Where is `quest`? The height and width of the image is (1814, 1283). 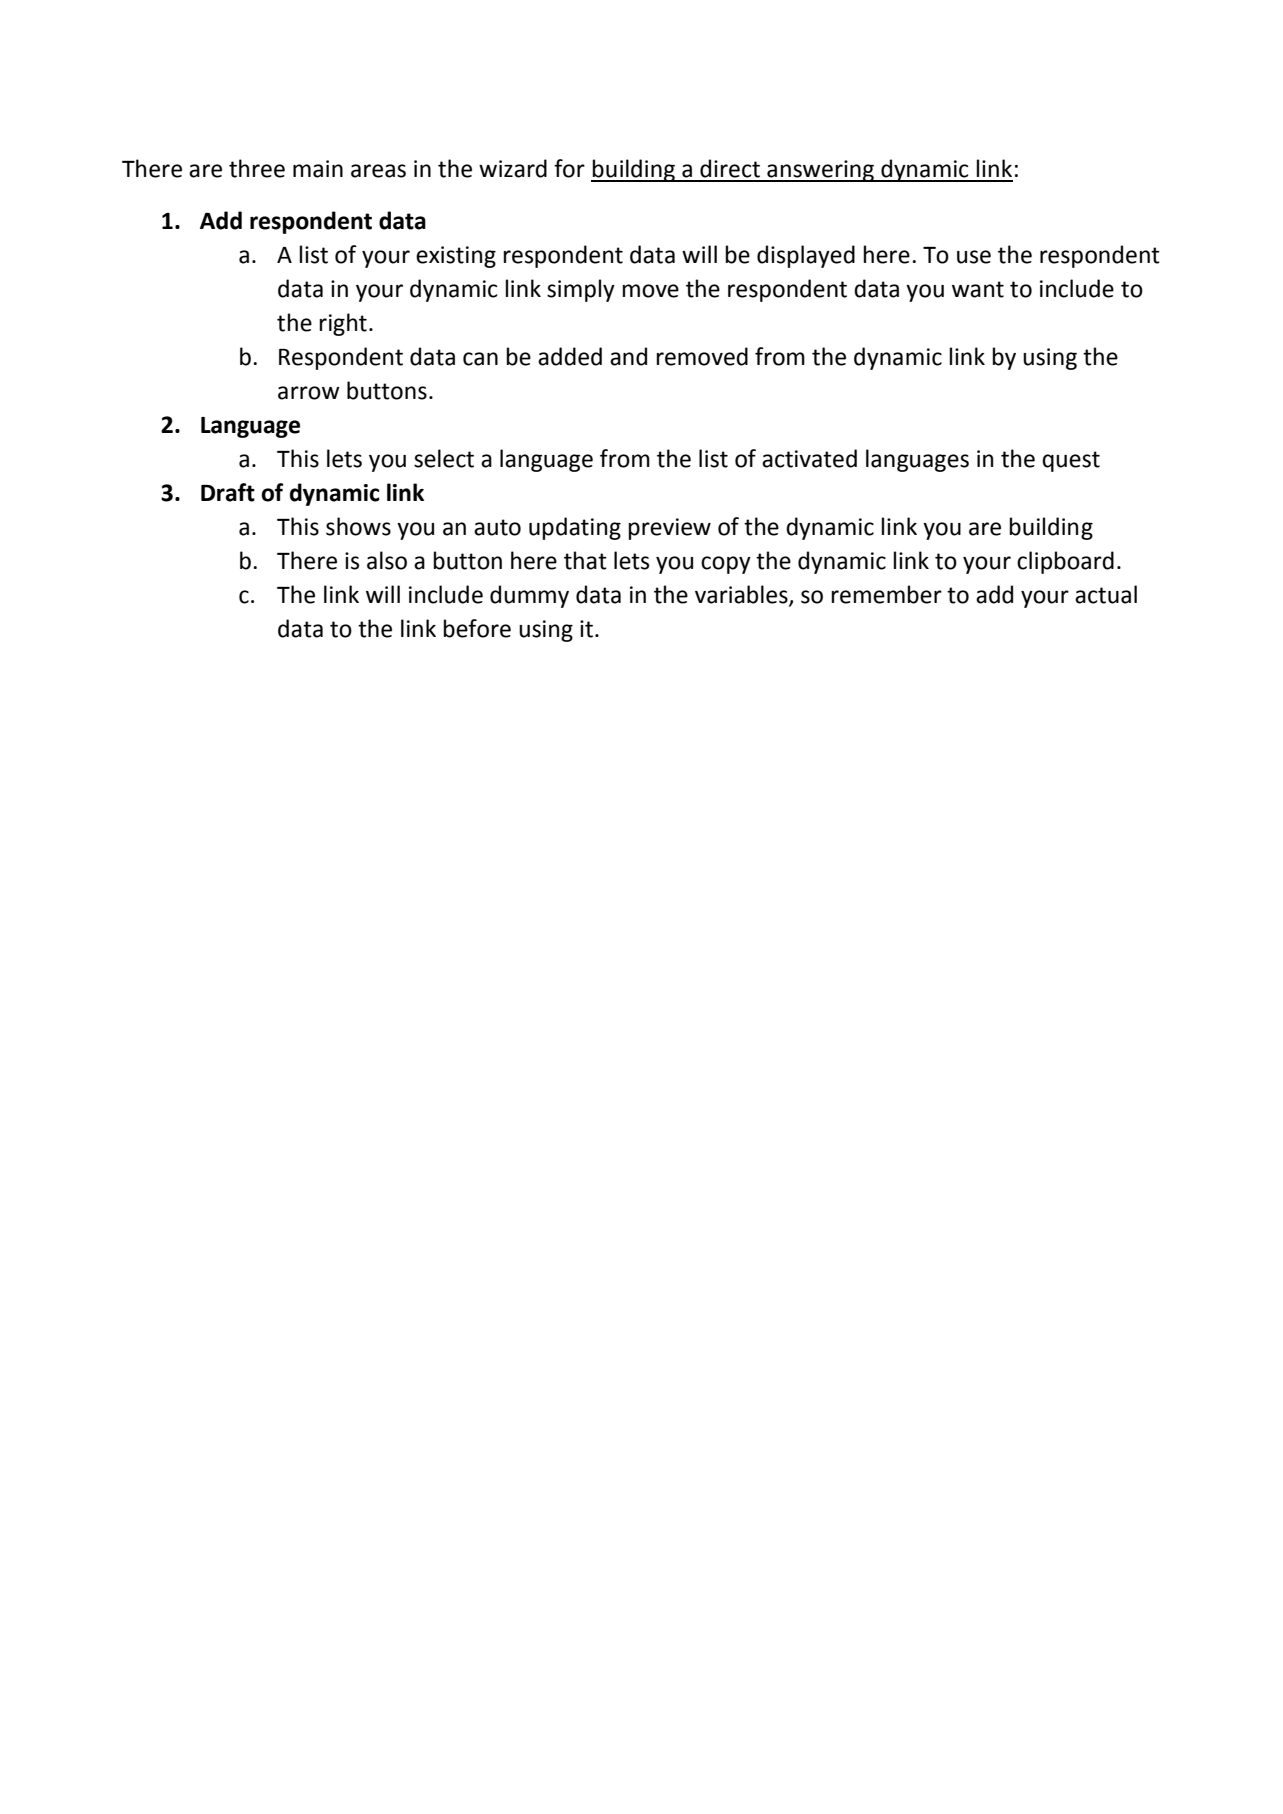
quest is located at coordinates (1071, 461).
